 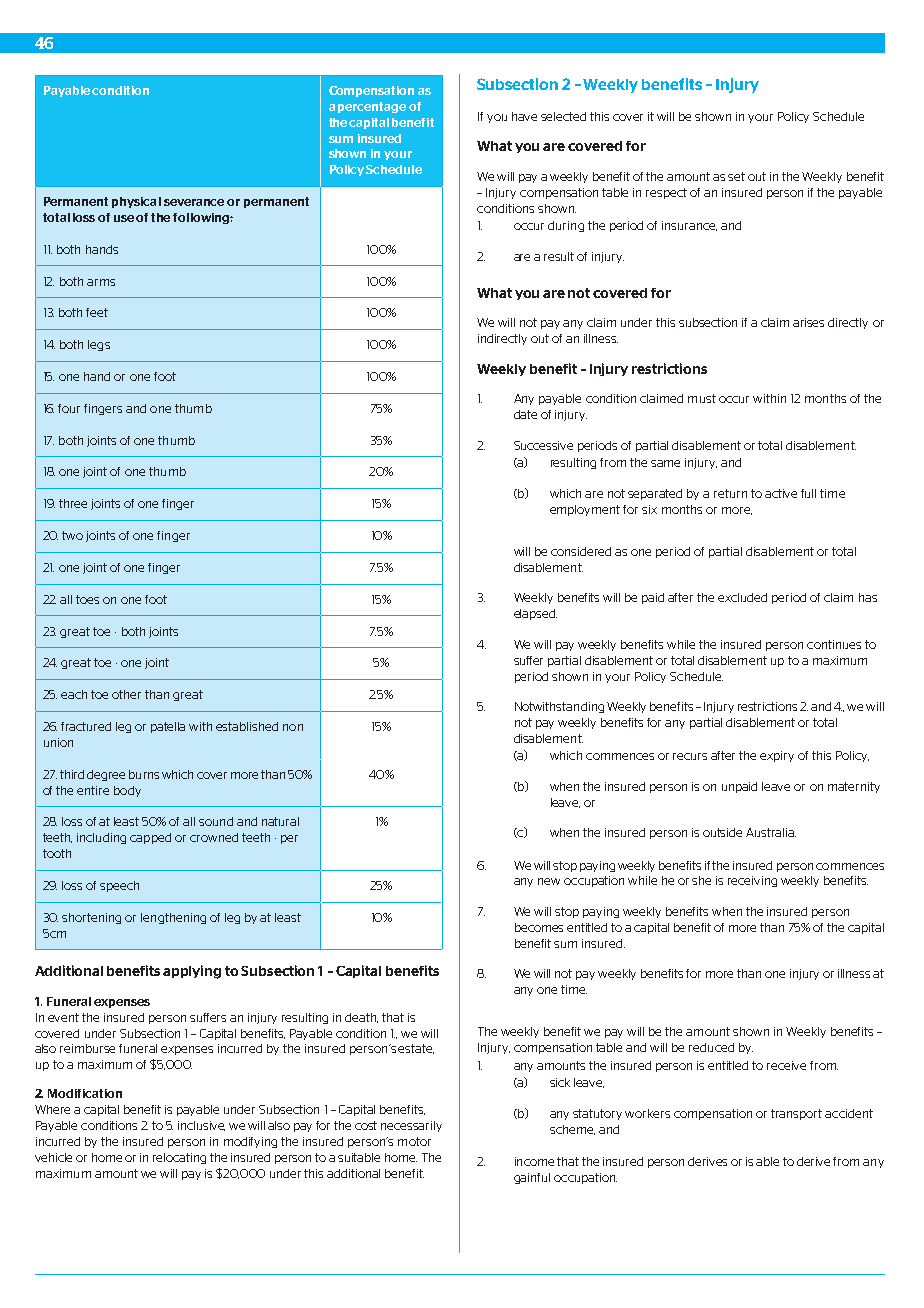 I want to click on relocating, so click(x=179, y=1158).
